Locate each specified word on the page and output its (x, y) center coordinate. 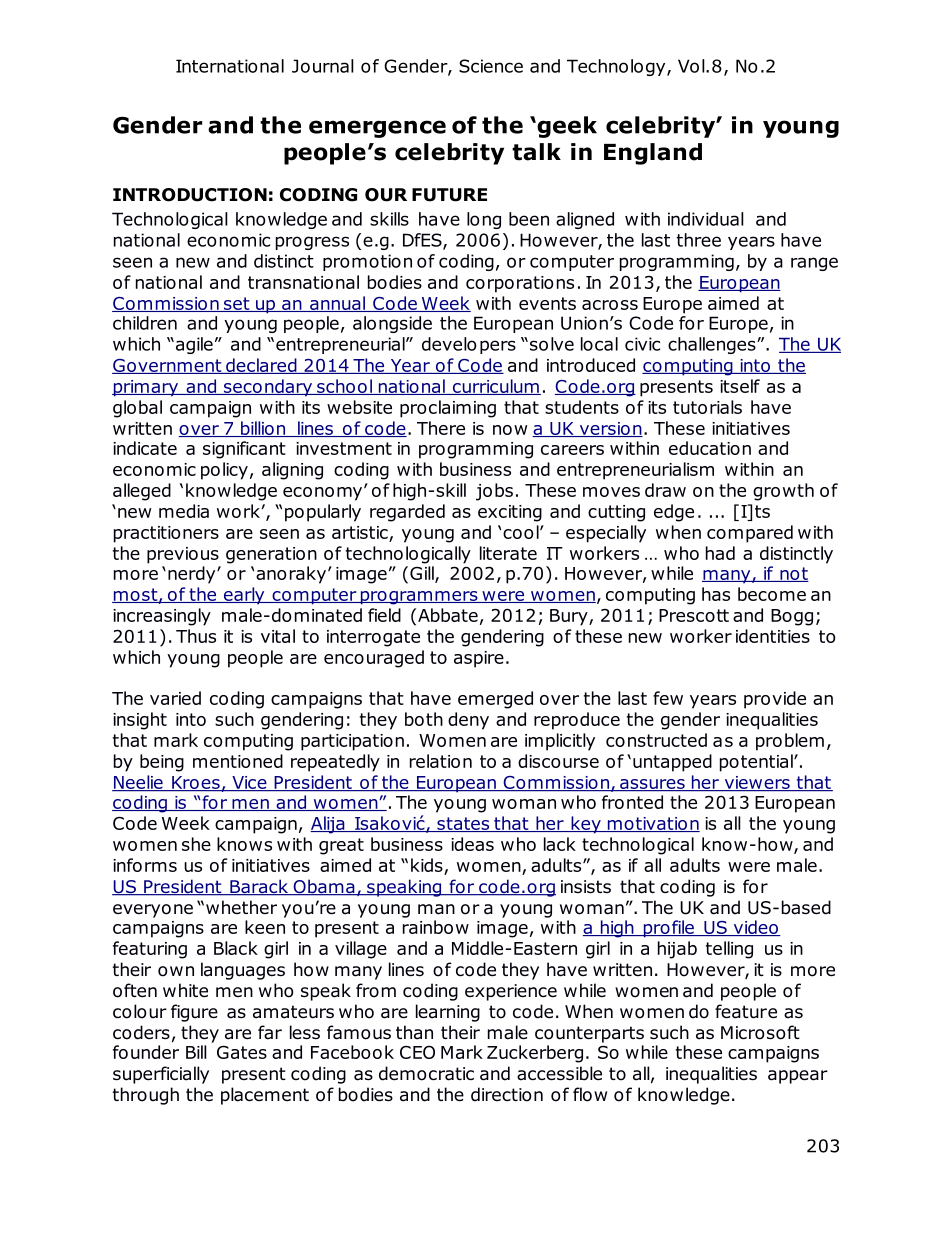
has (716, 594)
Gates (242, 1052)
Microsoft (760, 1032)
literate (508, 553)
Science (491, 66)
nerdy (193, 575)
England (653, 154)
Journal (323, 66)
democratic (426, 1073)
